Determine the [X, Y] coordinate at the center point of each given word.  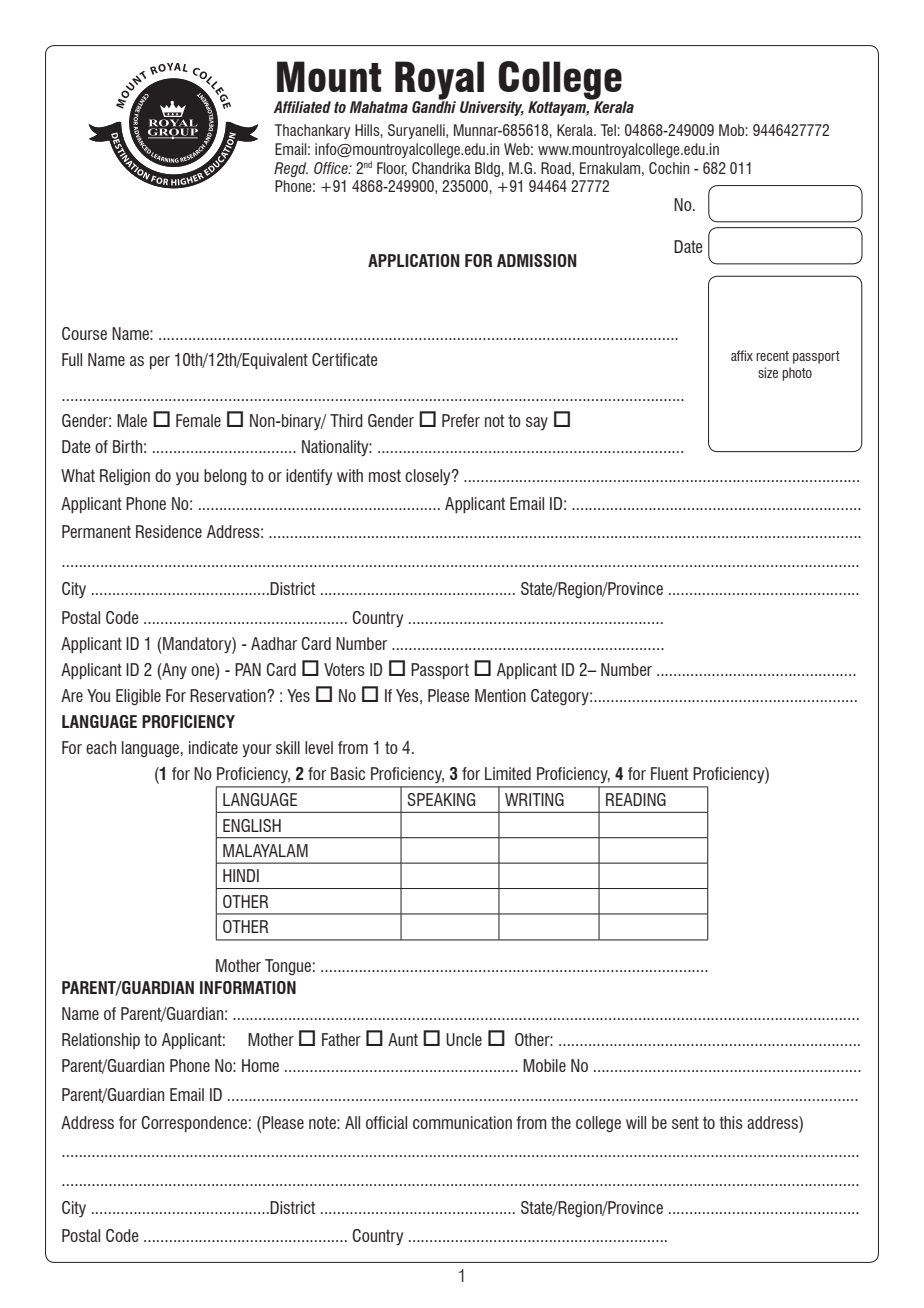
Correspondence [194, 1124]
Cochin [669, 168]
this [731, 1122]
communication [462, 1122]
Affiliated [302, 107]
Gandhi [434, 106]
